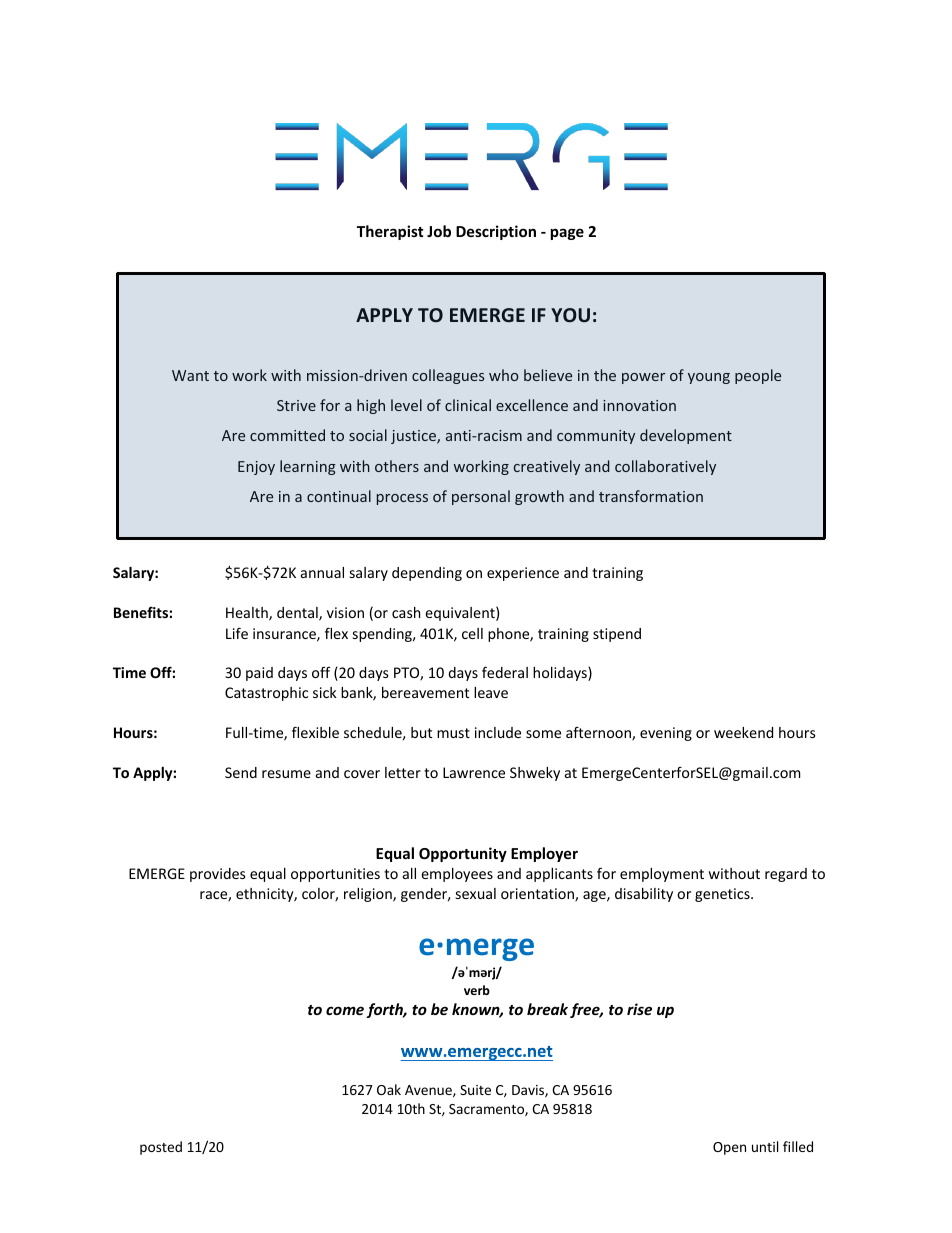  Describe the element at coordinates (662, 875) in the screenshot. I see `employment` at that location.
